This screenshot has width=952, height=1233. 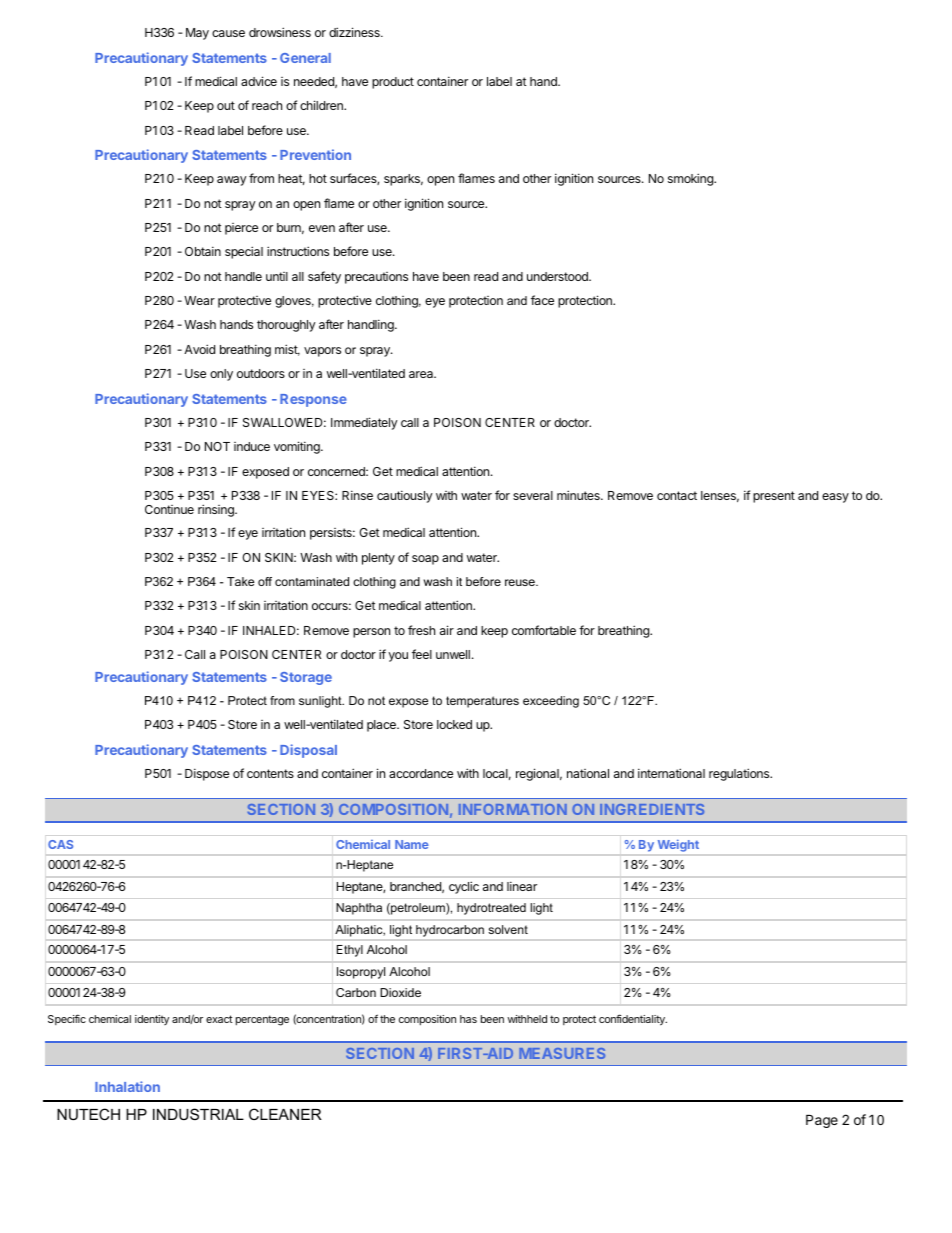 What do you see at coordinates (464, 887) in the screenshot?
I see `cyclic` at bounding box center [464, 887].
